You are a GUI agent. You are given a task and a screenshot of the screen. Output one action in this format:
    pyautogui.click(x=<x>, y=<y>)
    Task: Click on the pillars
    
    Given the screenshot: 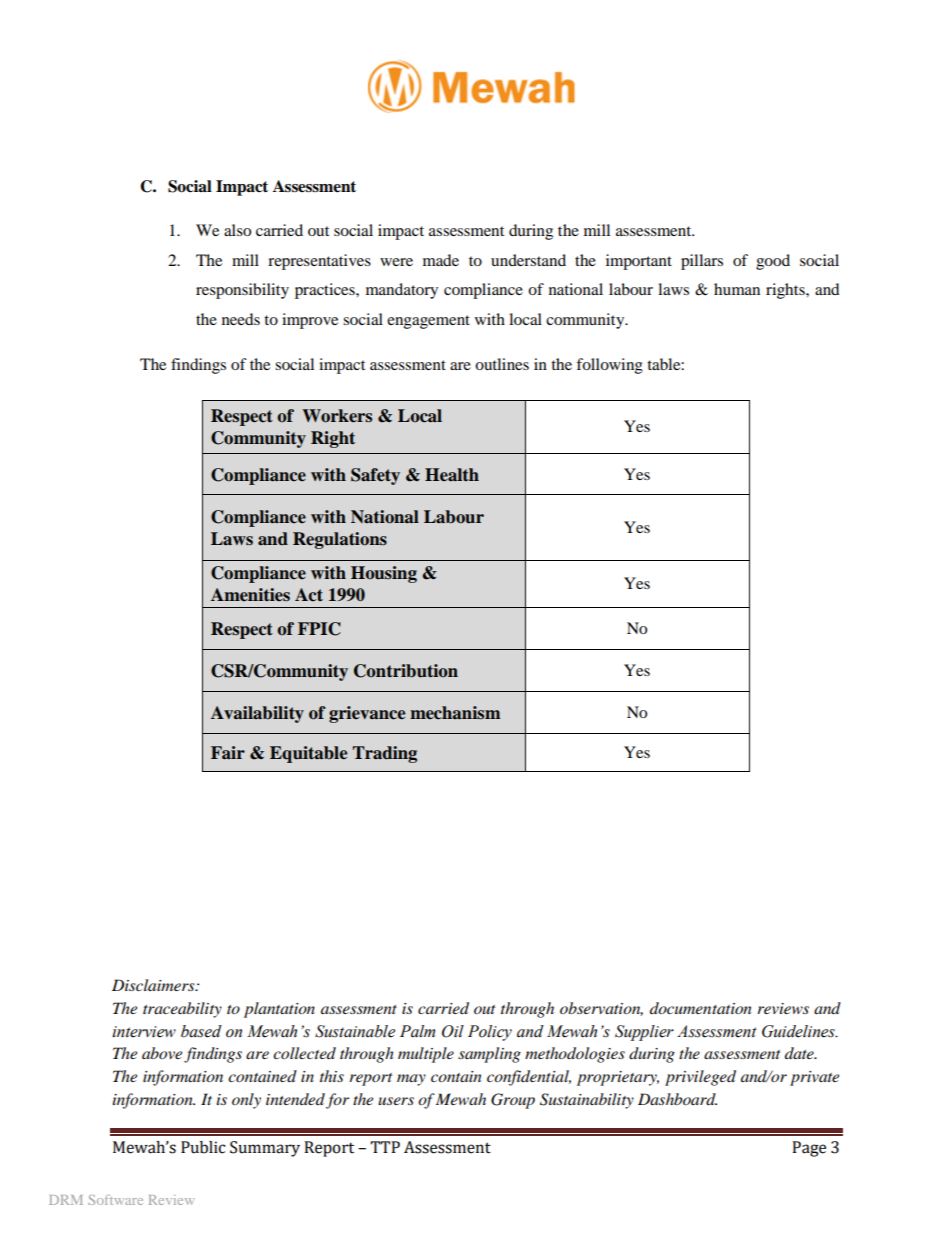 What is the action you would take?
    pyautogui.click(x=702, y=262)
